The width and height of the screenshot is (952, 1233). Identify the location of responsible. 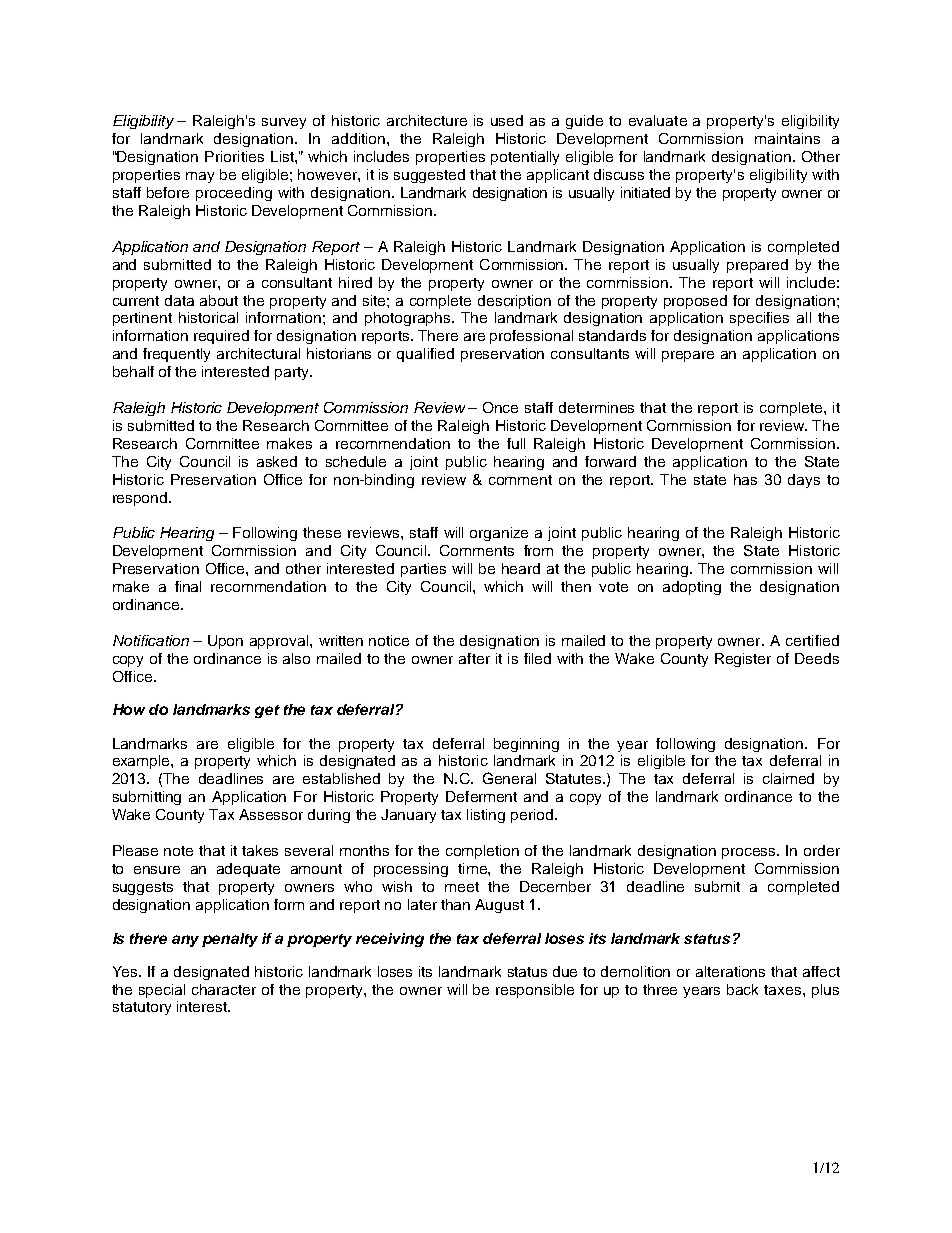
(535, 991).
